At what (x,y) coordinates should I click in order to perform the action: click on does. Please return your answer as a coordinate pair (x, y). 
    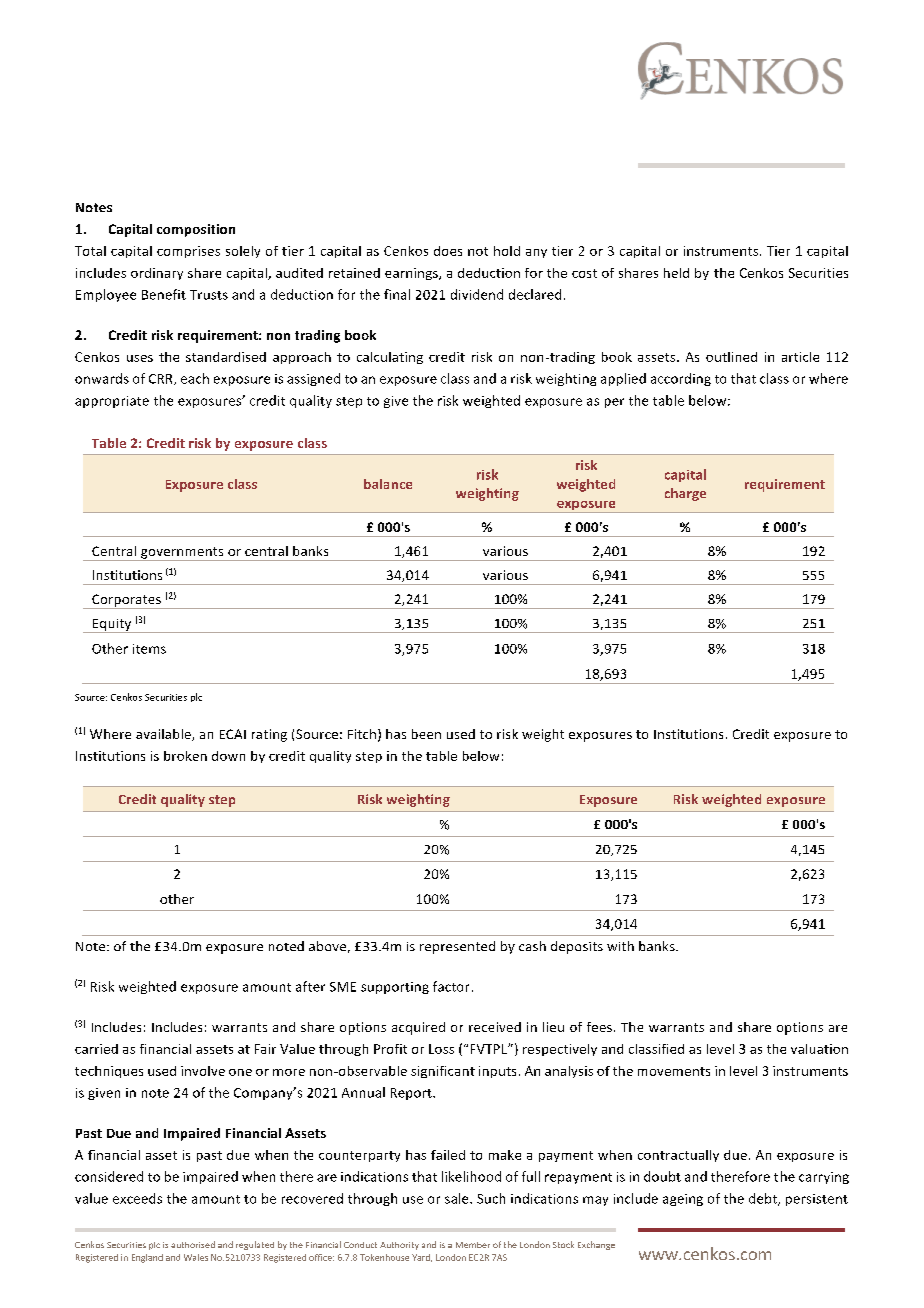
    Looking at the image, I should click on (448, 251).
